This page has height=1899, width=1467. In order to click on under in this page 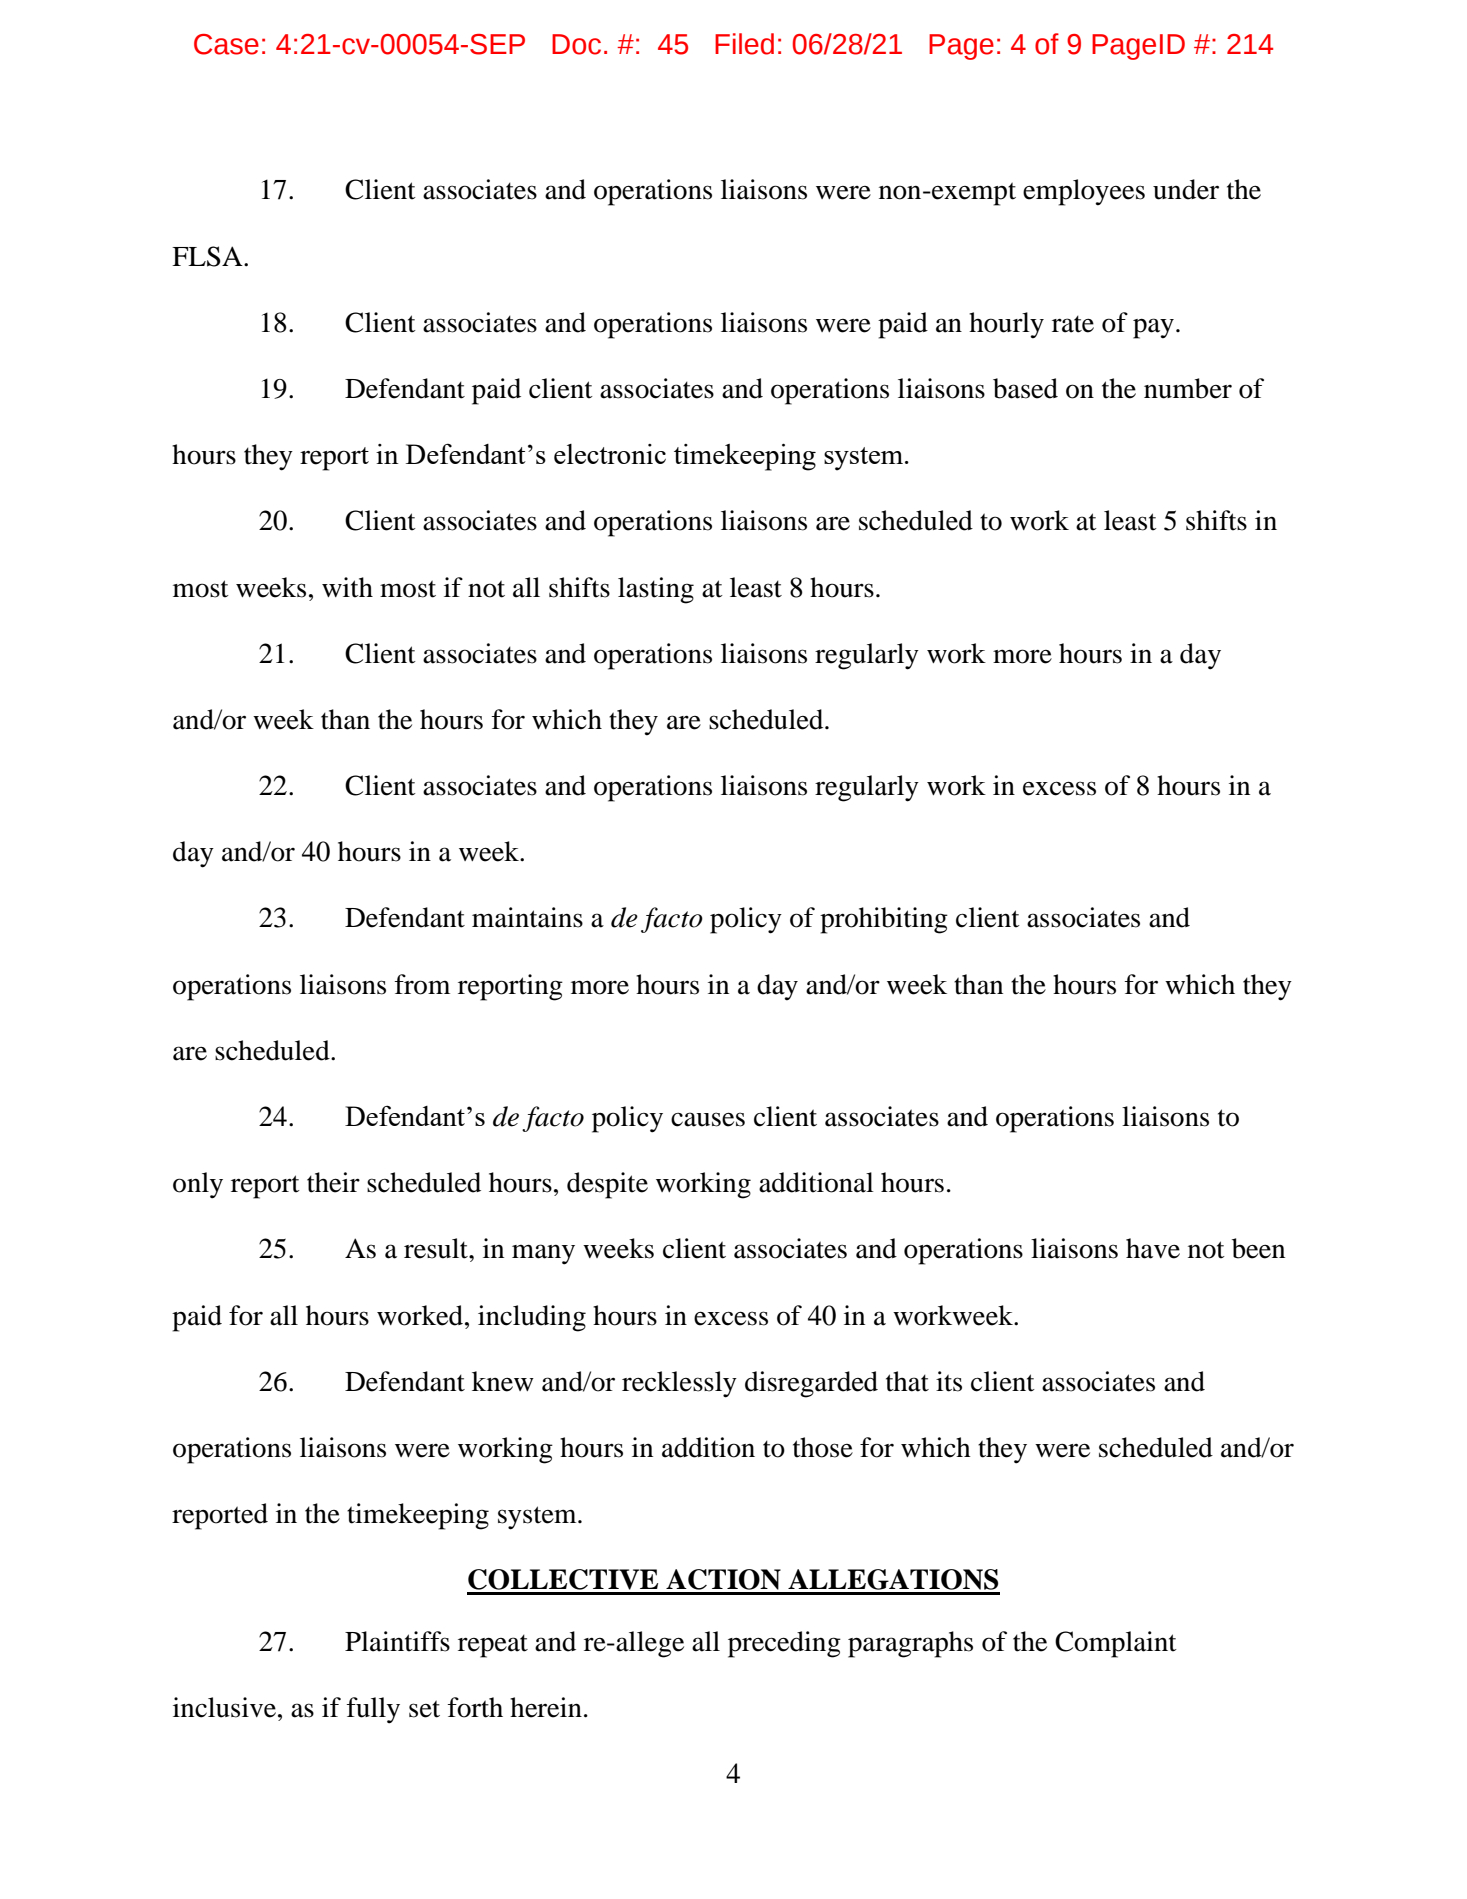, I will do `click(1186, 189)`.
